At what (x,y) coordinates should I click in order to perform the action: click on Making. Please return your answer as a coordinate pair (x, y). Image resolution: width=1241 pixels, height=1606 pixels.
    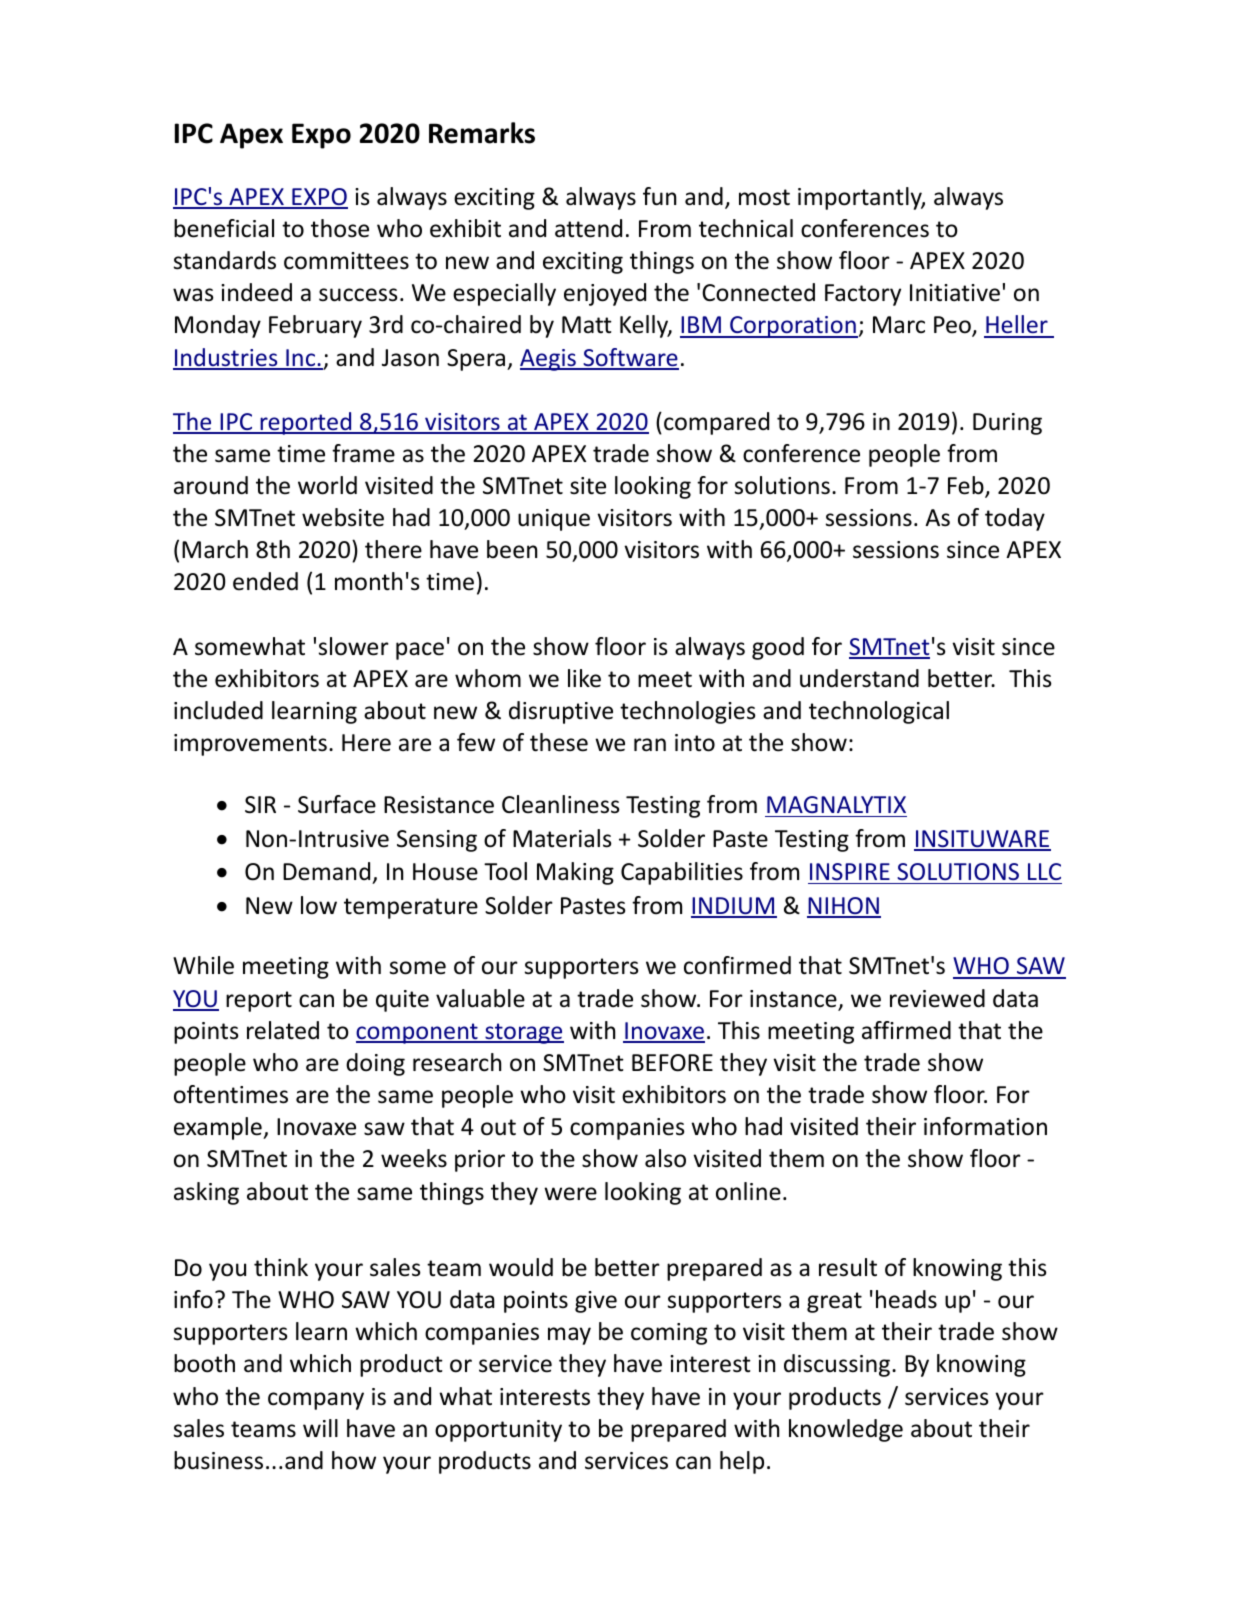
    Looking at the image, I should click on (575, 873).
